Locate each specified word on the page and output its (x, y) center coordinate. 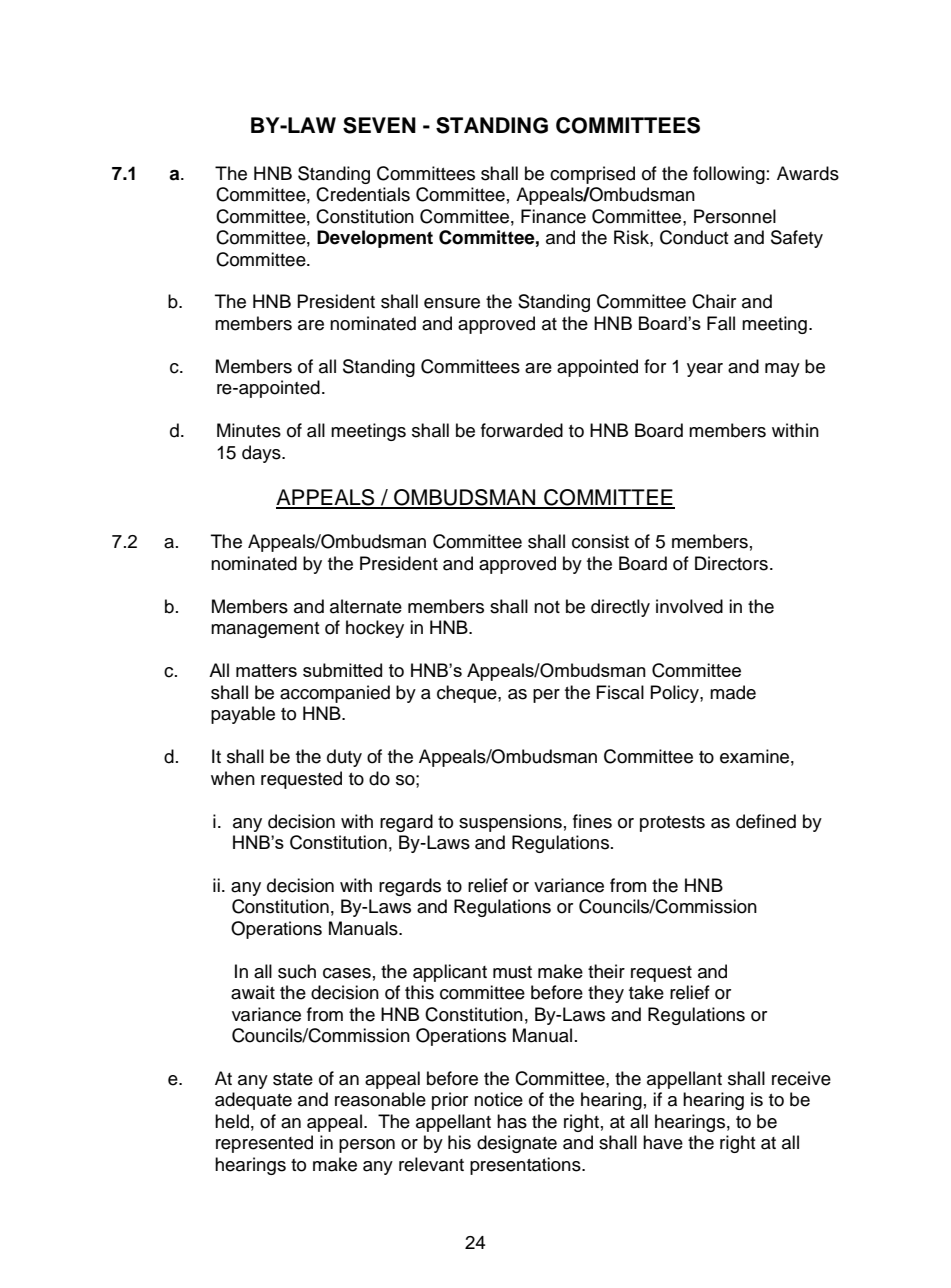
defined (766, 821)
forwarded (522, 430)
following (729, 175)
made (733, 692)
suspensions (510, 823)
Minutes (249, 430)
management (265, 630)
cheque (468, 694)
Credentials (363, 194)
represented (264, 1144)
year (705, 370)
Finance (553, 216)
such (297, 971)
